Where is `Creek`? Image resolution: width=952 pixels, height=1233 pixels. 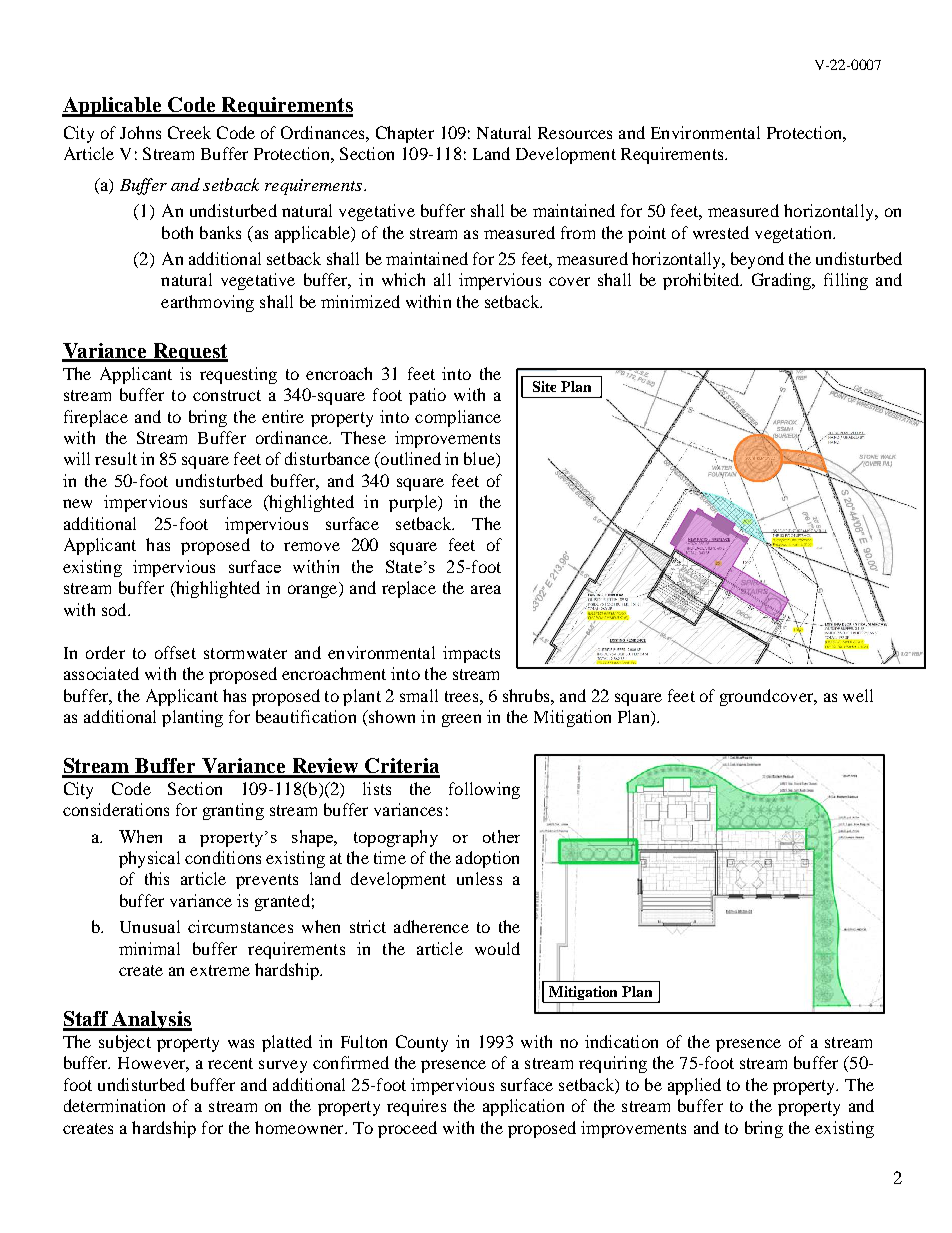 Creek is located at coordinates (189, 132).
